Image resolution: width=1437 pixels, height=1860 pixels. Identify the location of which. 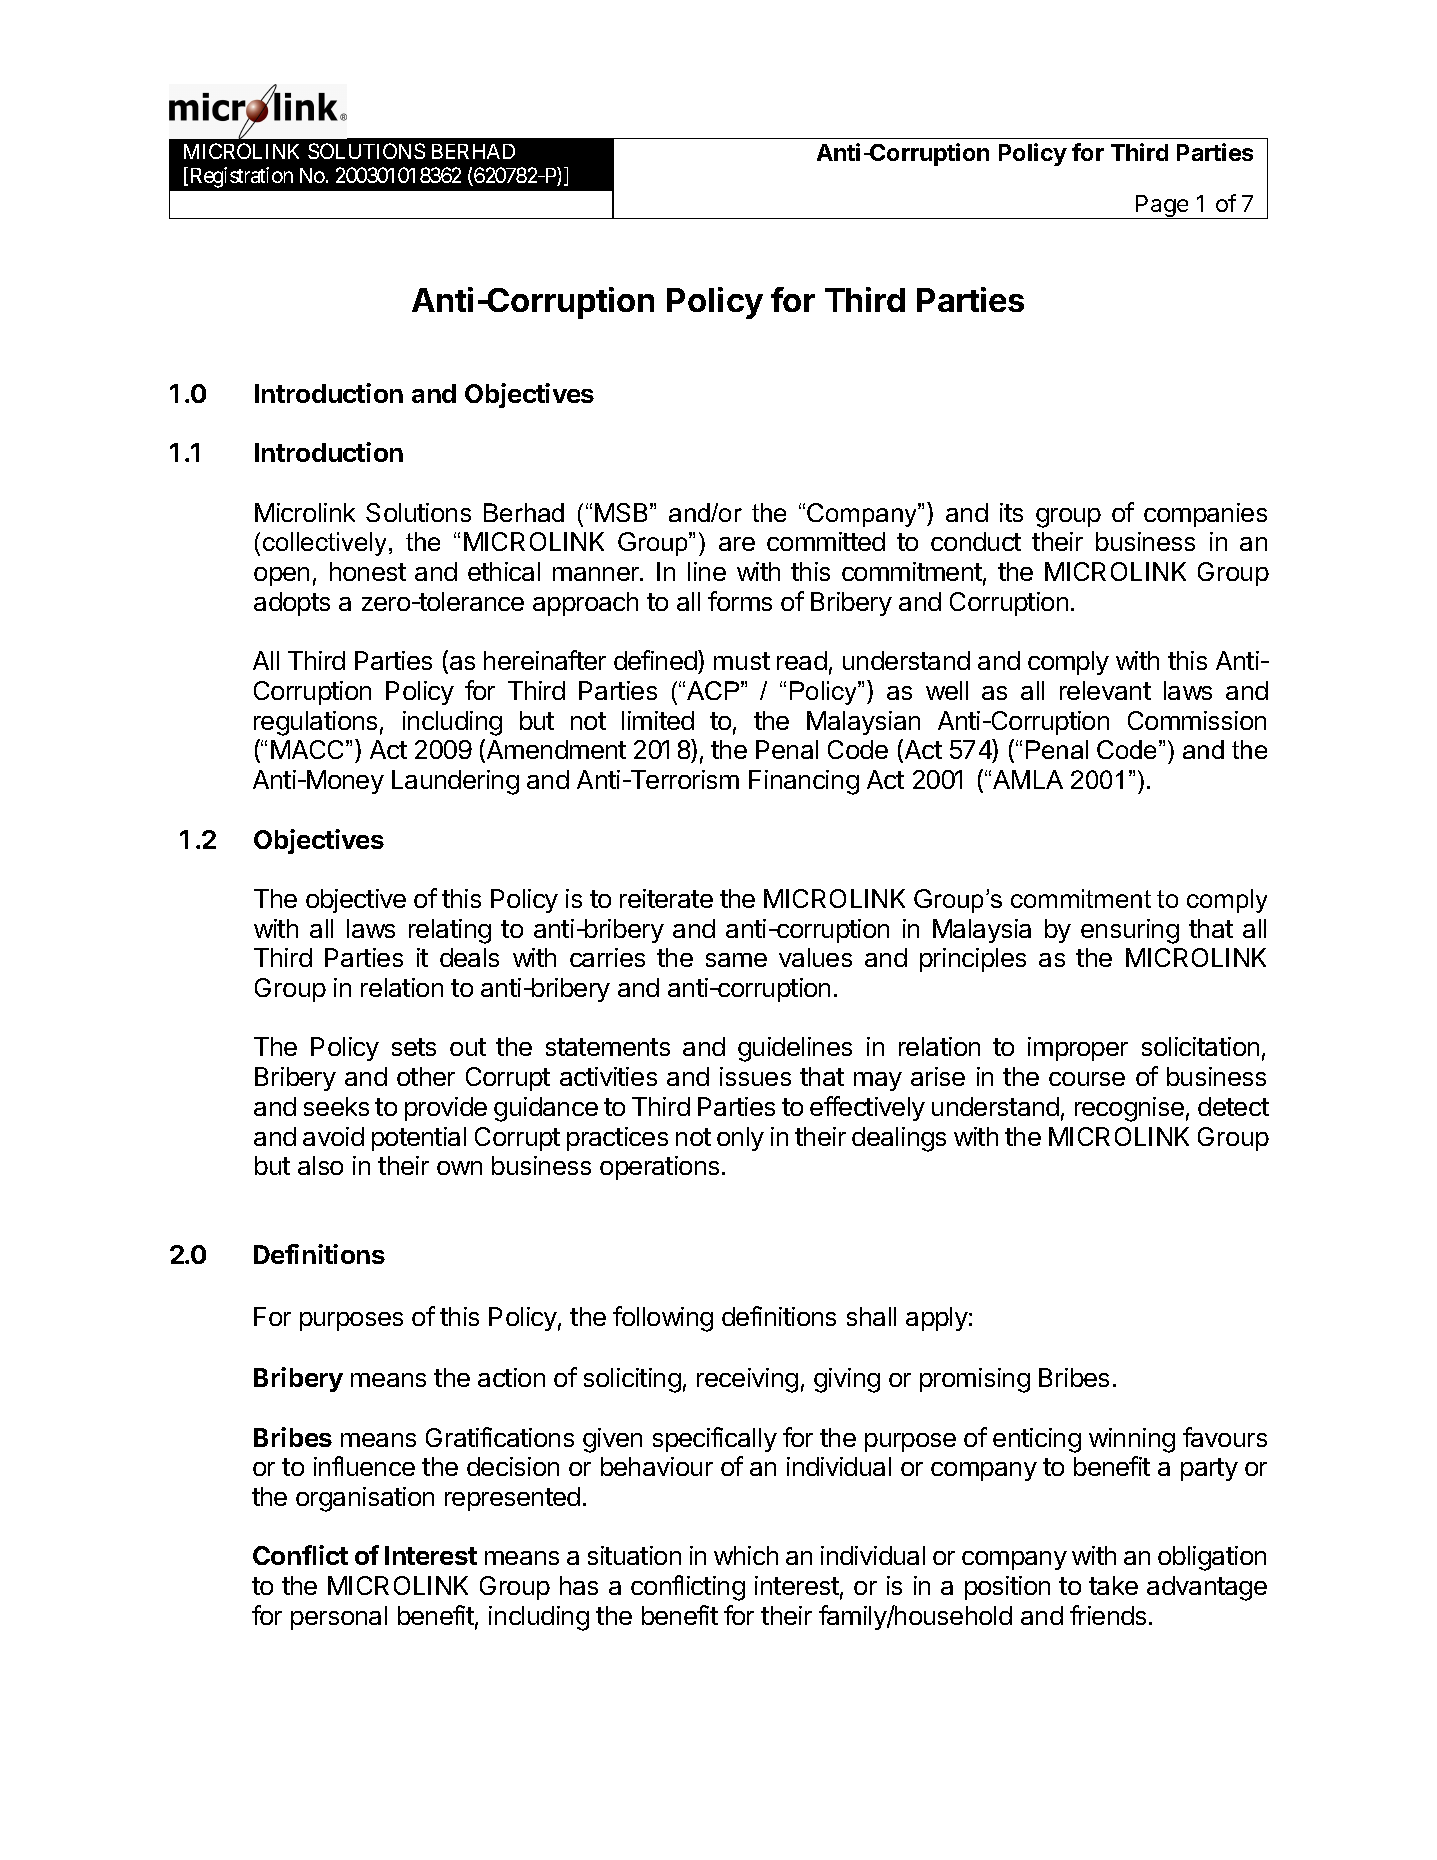
(746, 1555).
